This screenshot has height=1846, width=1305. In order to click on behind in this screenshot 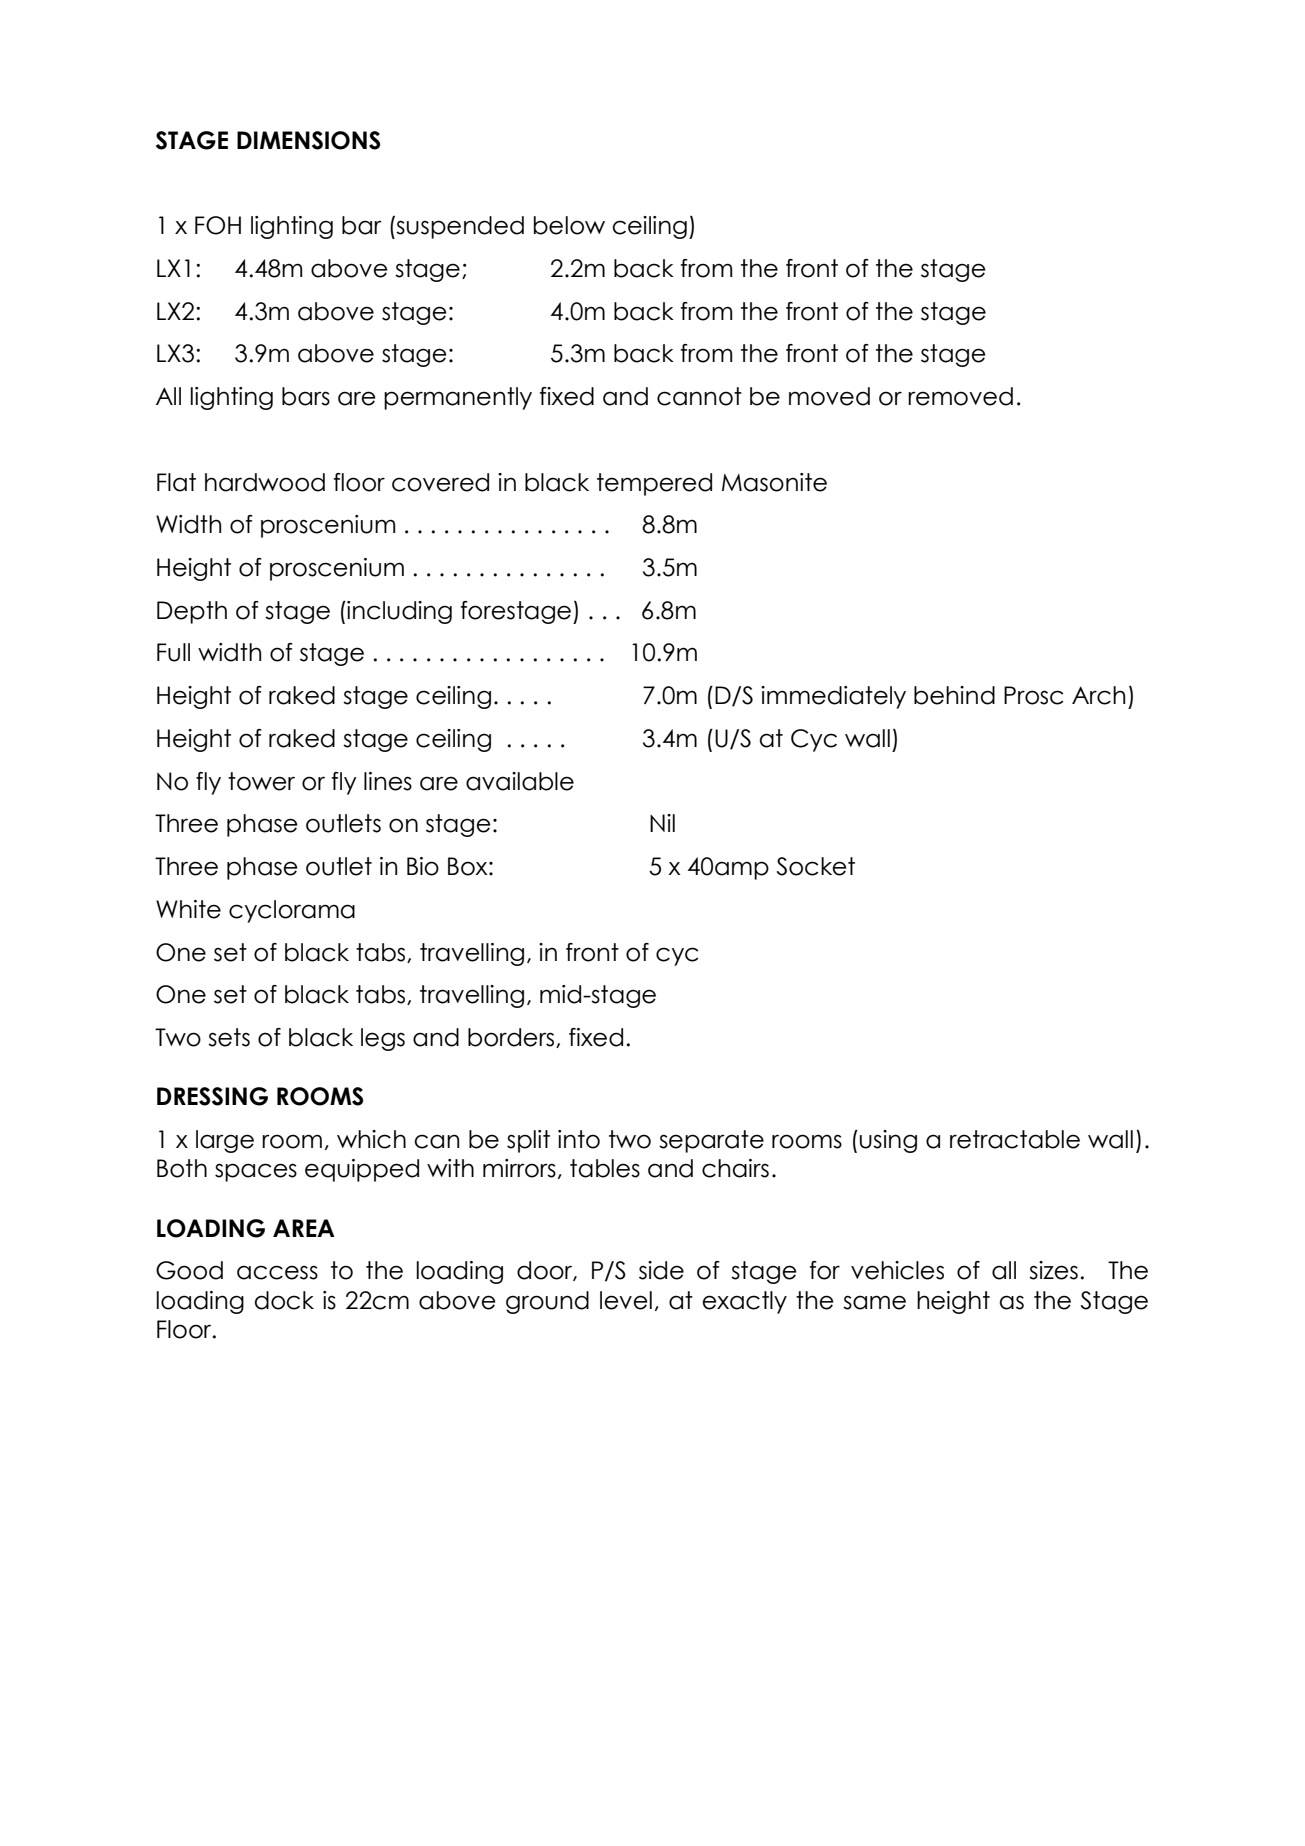, I will do `click(954, 695)`.
